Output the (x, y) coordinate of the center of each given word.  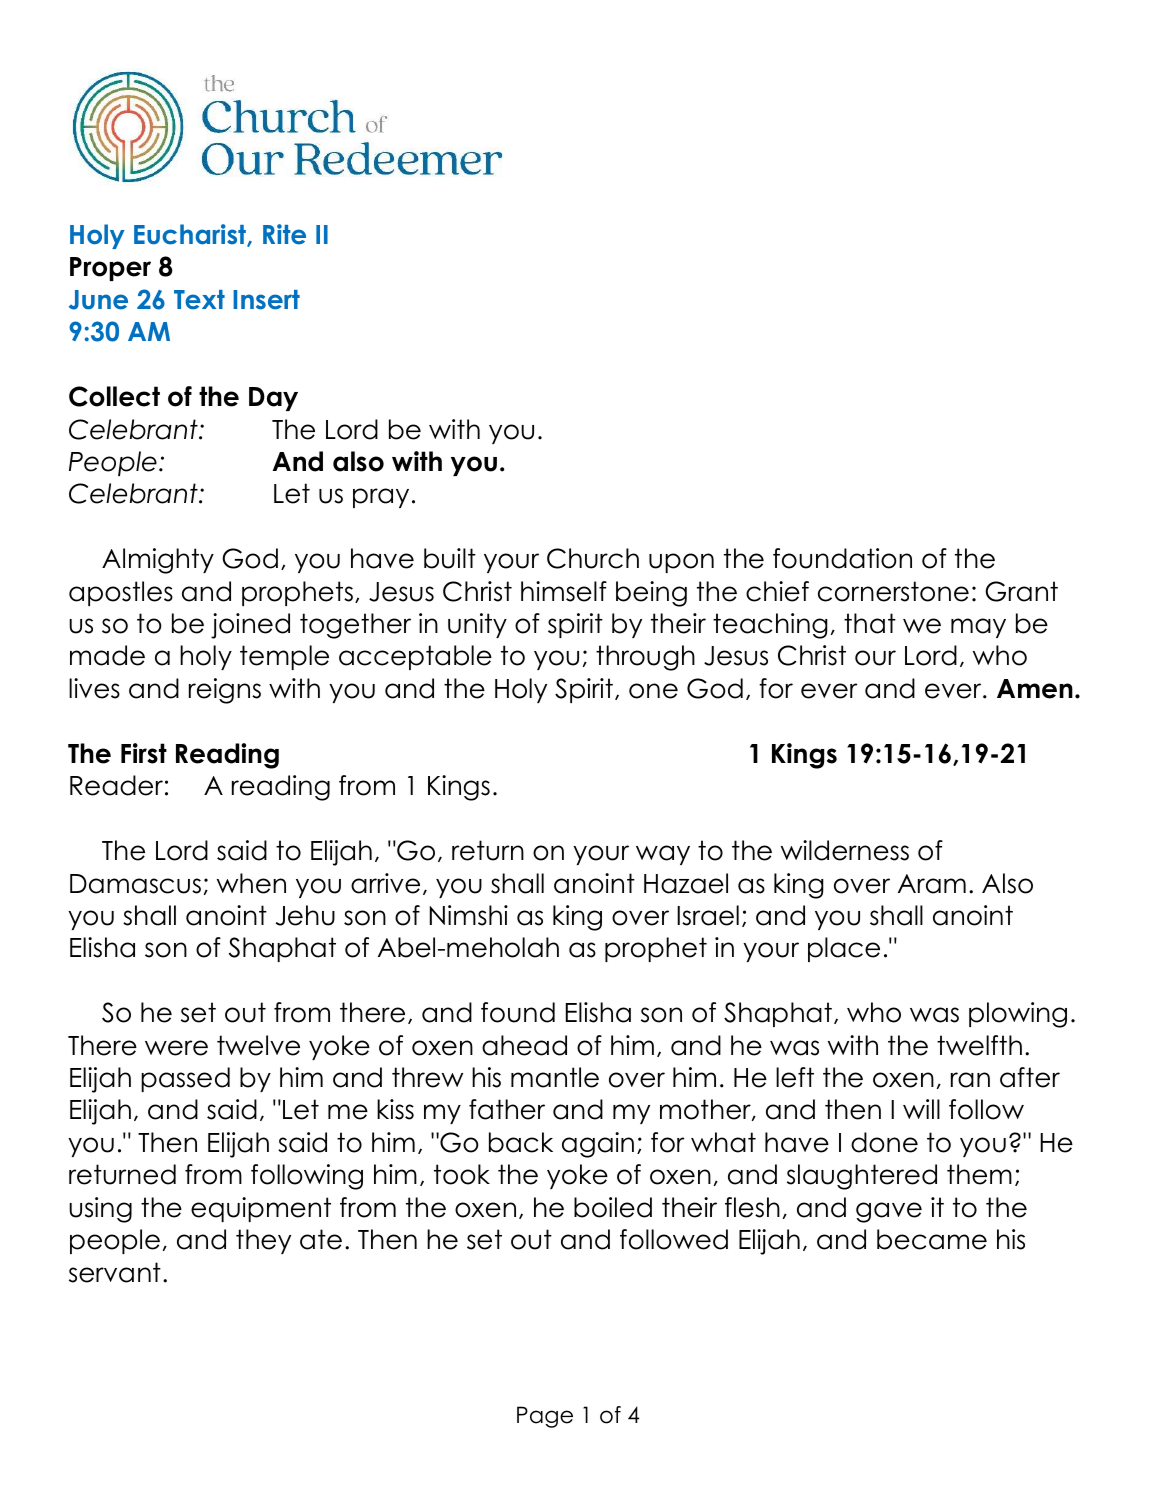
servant (115, 1272)
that (870, 623)
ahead (524, 1045)
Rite (284, 234)
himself (564, 591)
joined (250, 626)
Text (199, 300)
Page (545, 1417)
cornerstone (893, 591)
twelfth (979, 1045)
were (176, 1048)
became (932, 1239)
